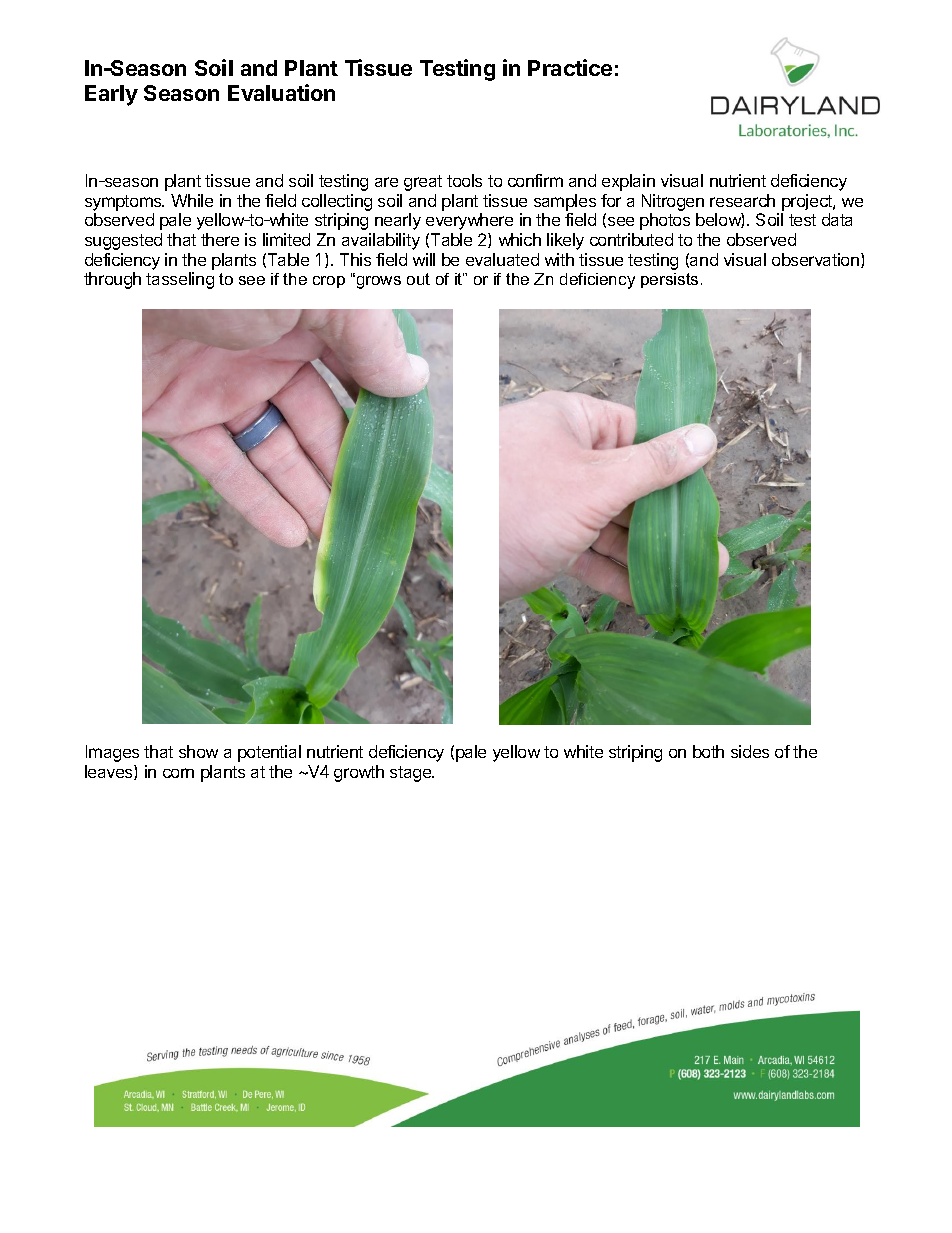  Describe the element at coordinates (281, 92) in the screenshot. I see `Evaluation` at that location.
